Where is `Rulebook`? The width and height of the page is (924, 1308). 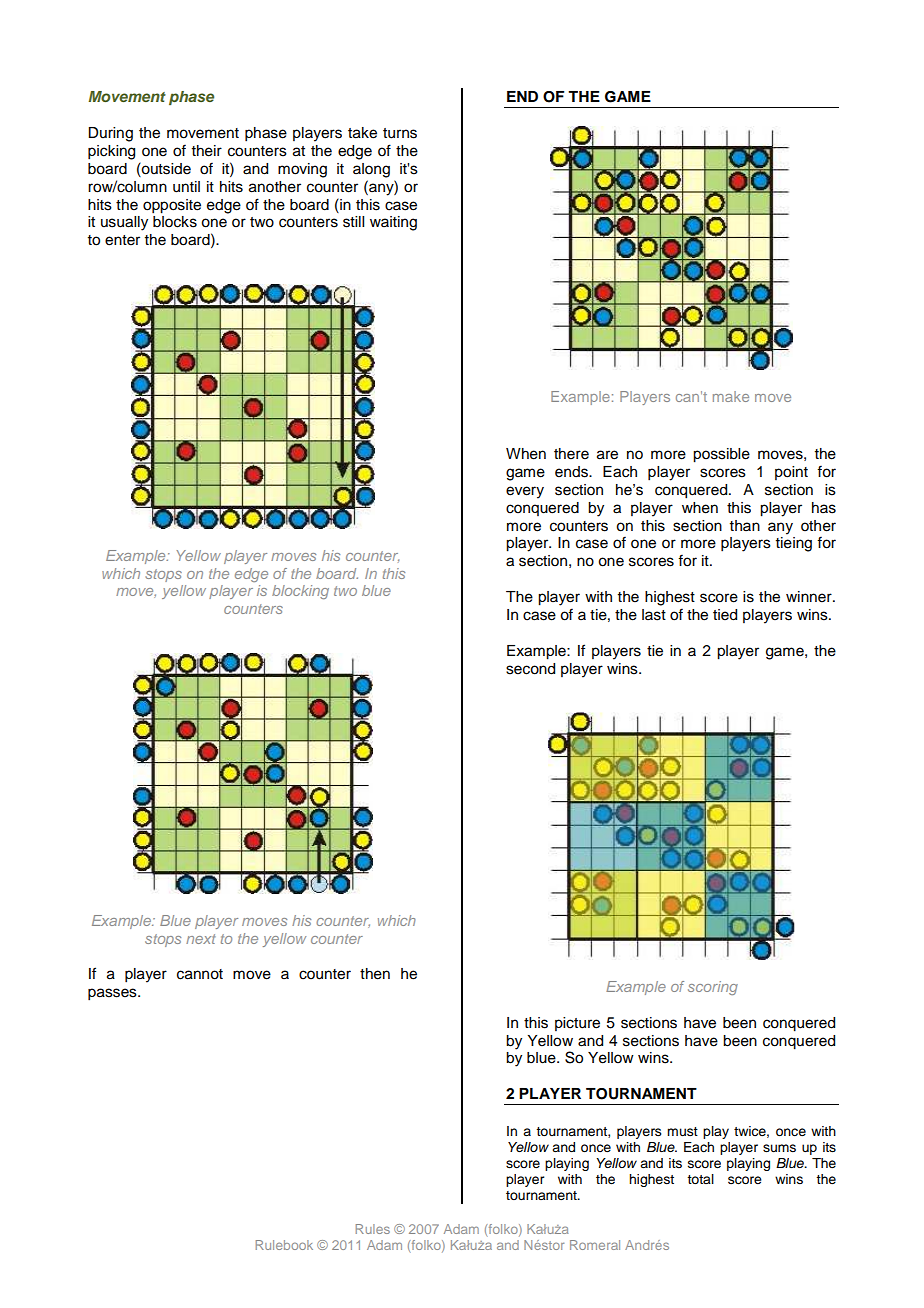 Rulebook is located at coordinates (284, 1245).
